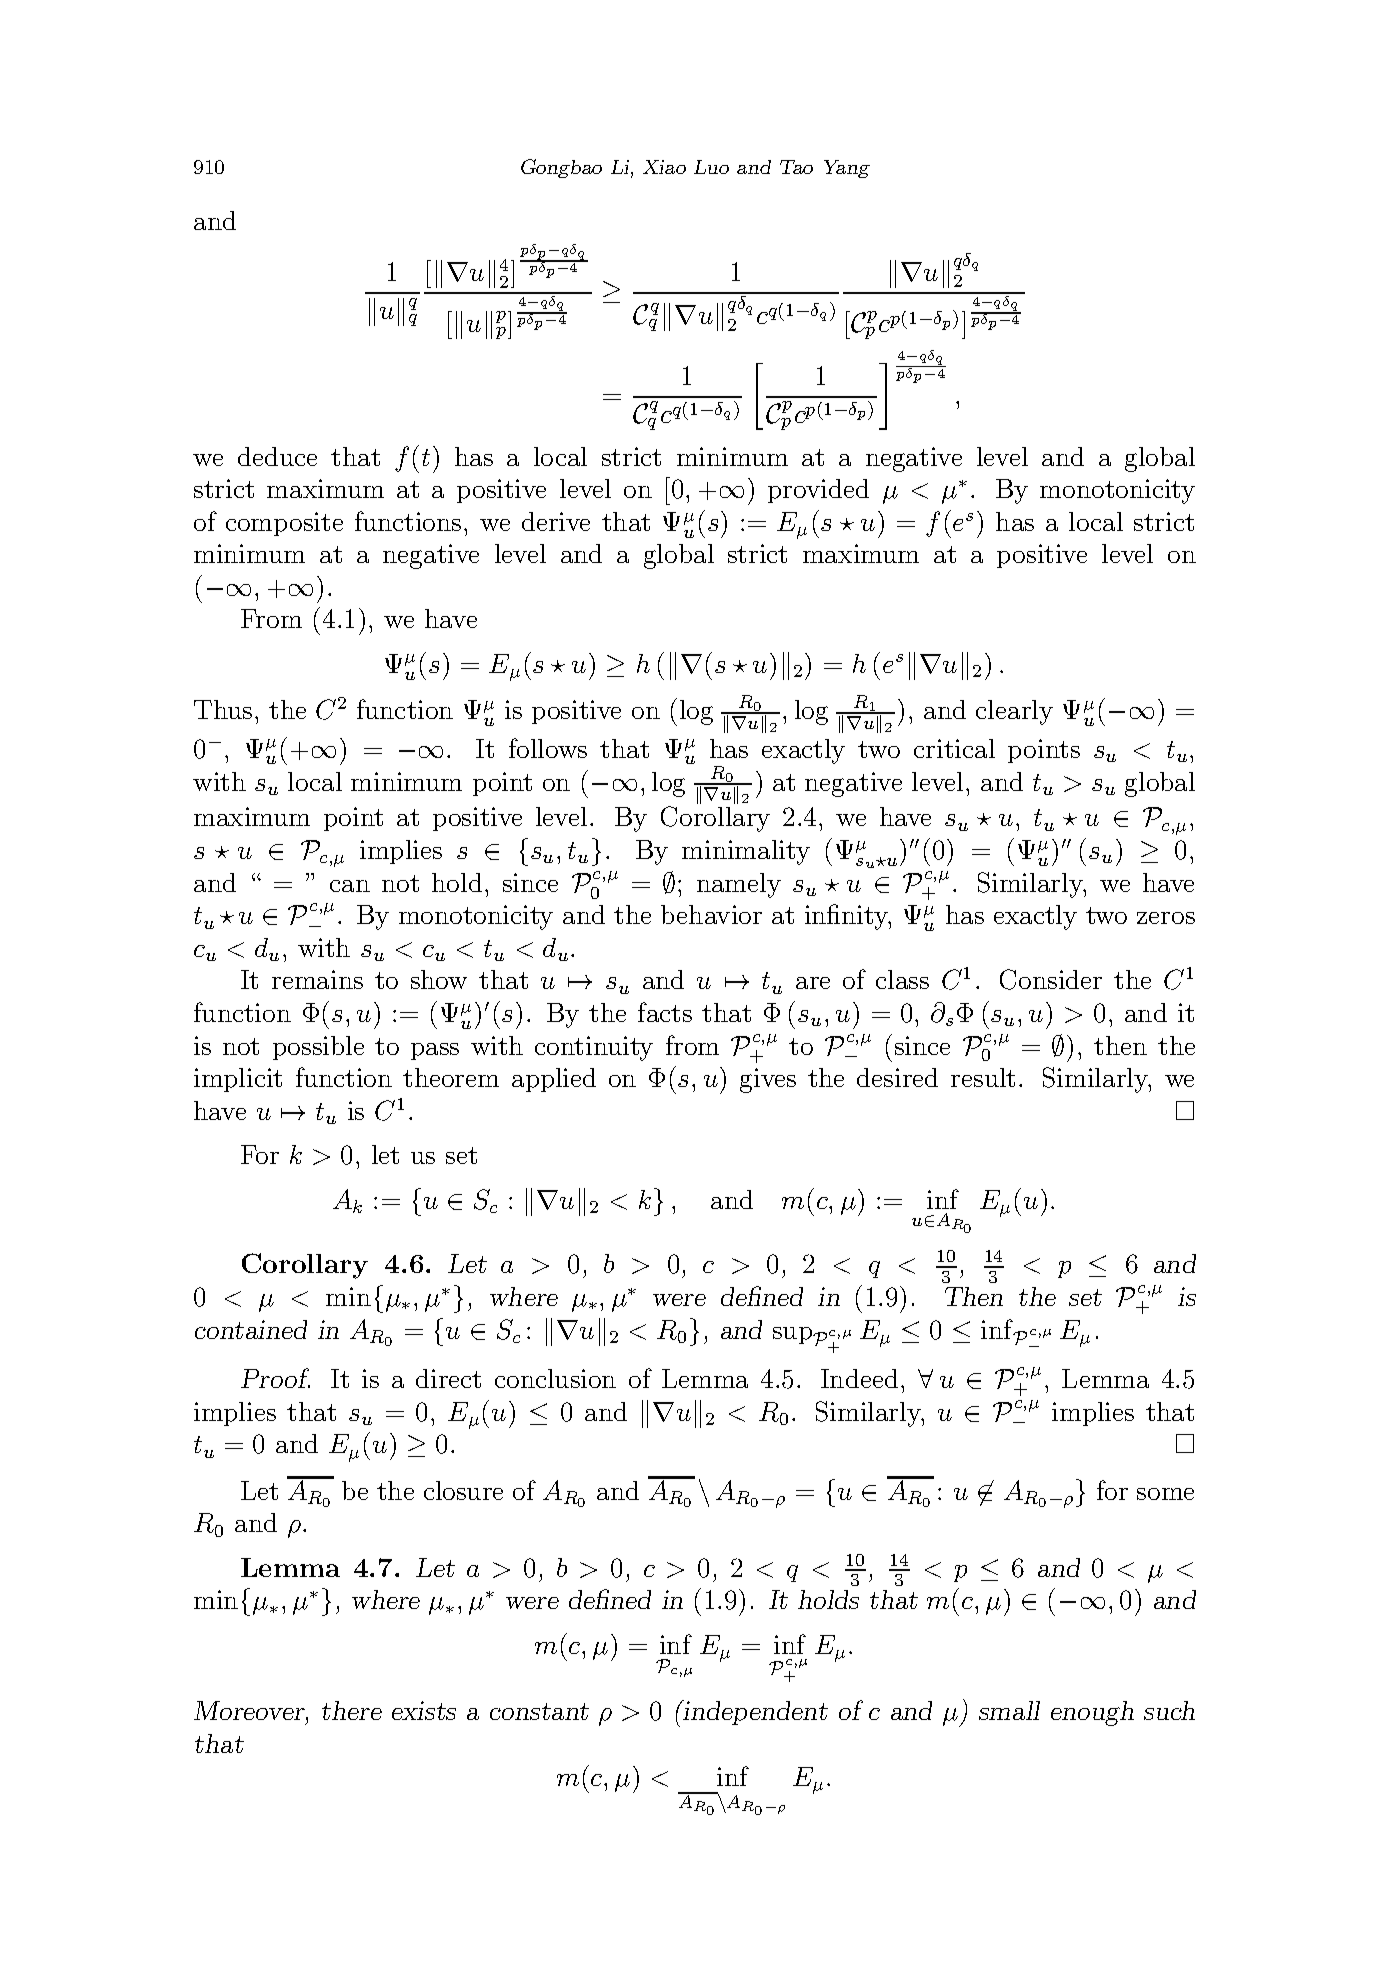  What do you see at coordinates (284, 524) in the document?
I see `composite` at bounding box center [284, 524].
